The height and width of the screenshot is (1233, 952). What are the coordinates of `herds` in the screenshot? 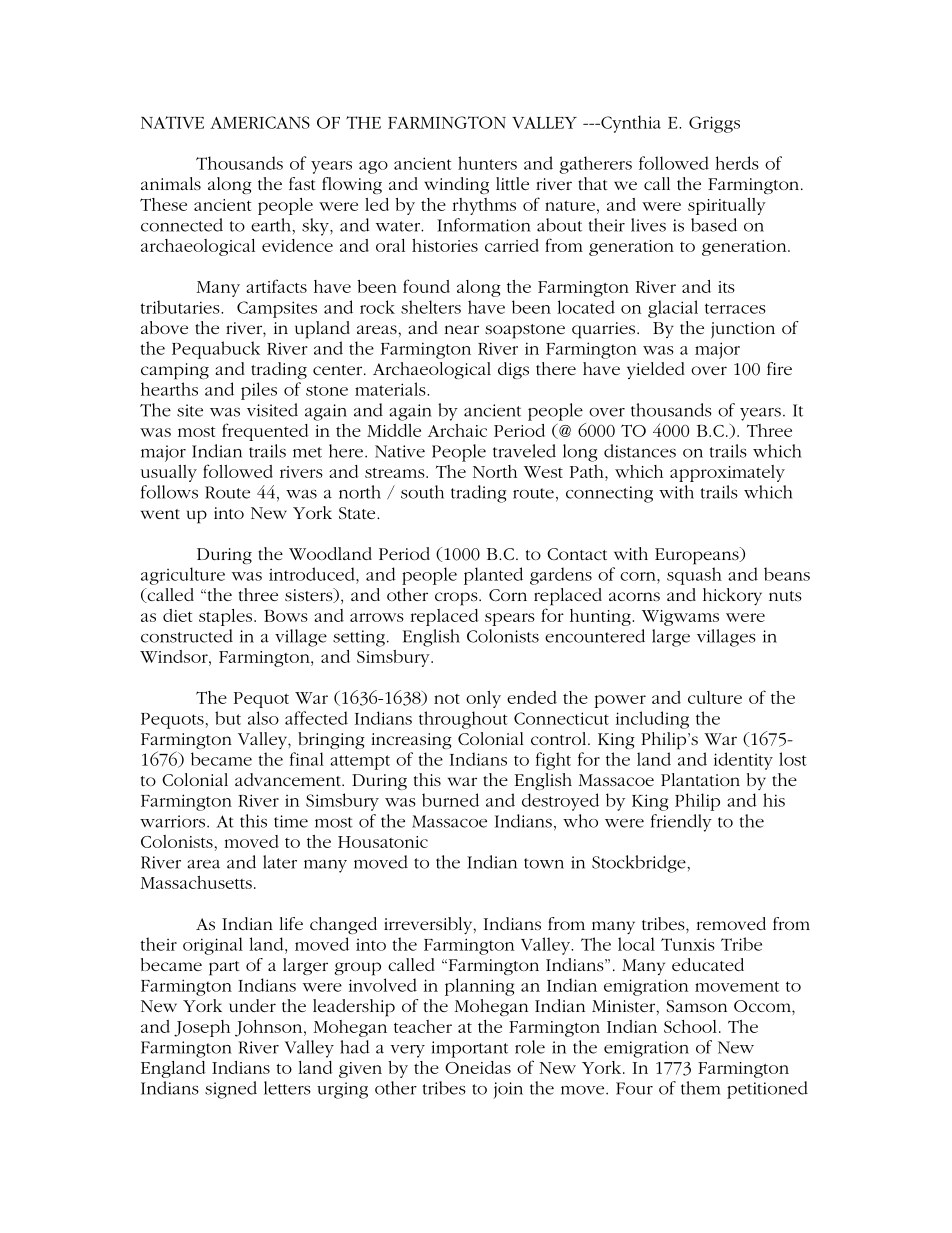 It's located at (737, 163).
